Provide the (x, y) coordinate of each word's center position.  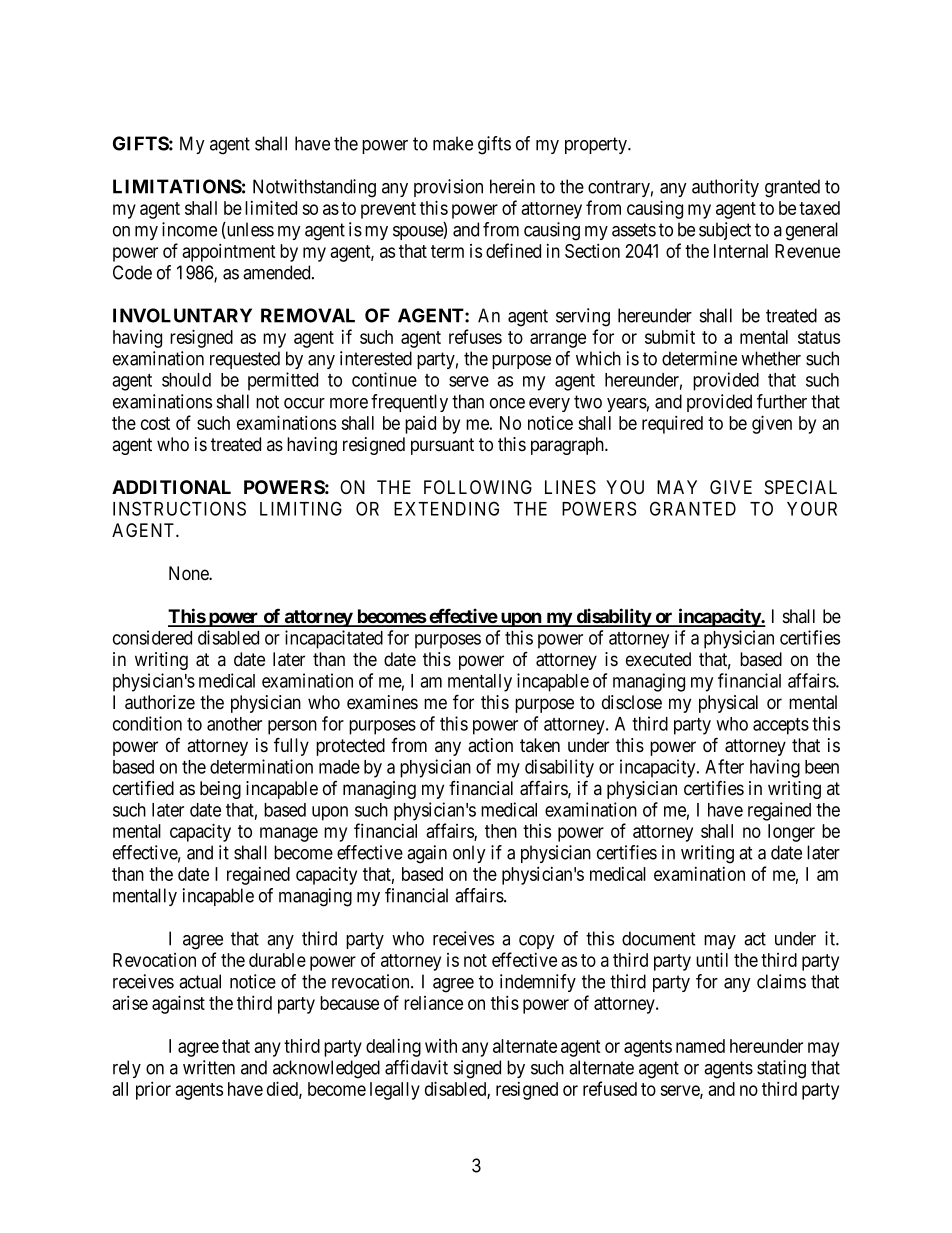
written (209, 1067)
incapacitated (334, 639)
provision (448, 188)
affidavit (416, 1067)
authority (725, 188)
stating (781, 1069)
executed (658, 659)
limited (271, 207)
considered (152, 637)
